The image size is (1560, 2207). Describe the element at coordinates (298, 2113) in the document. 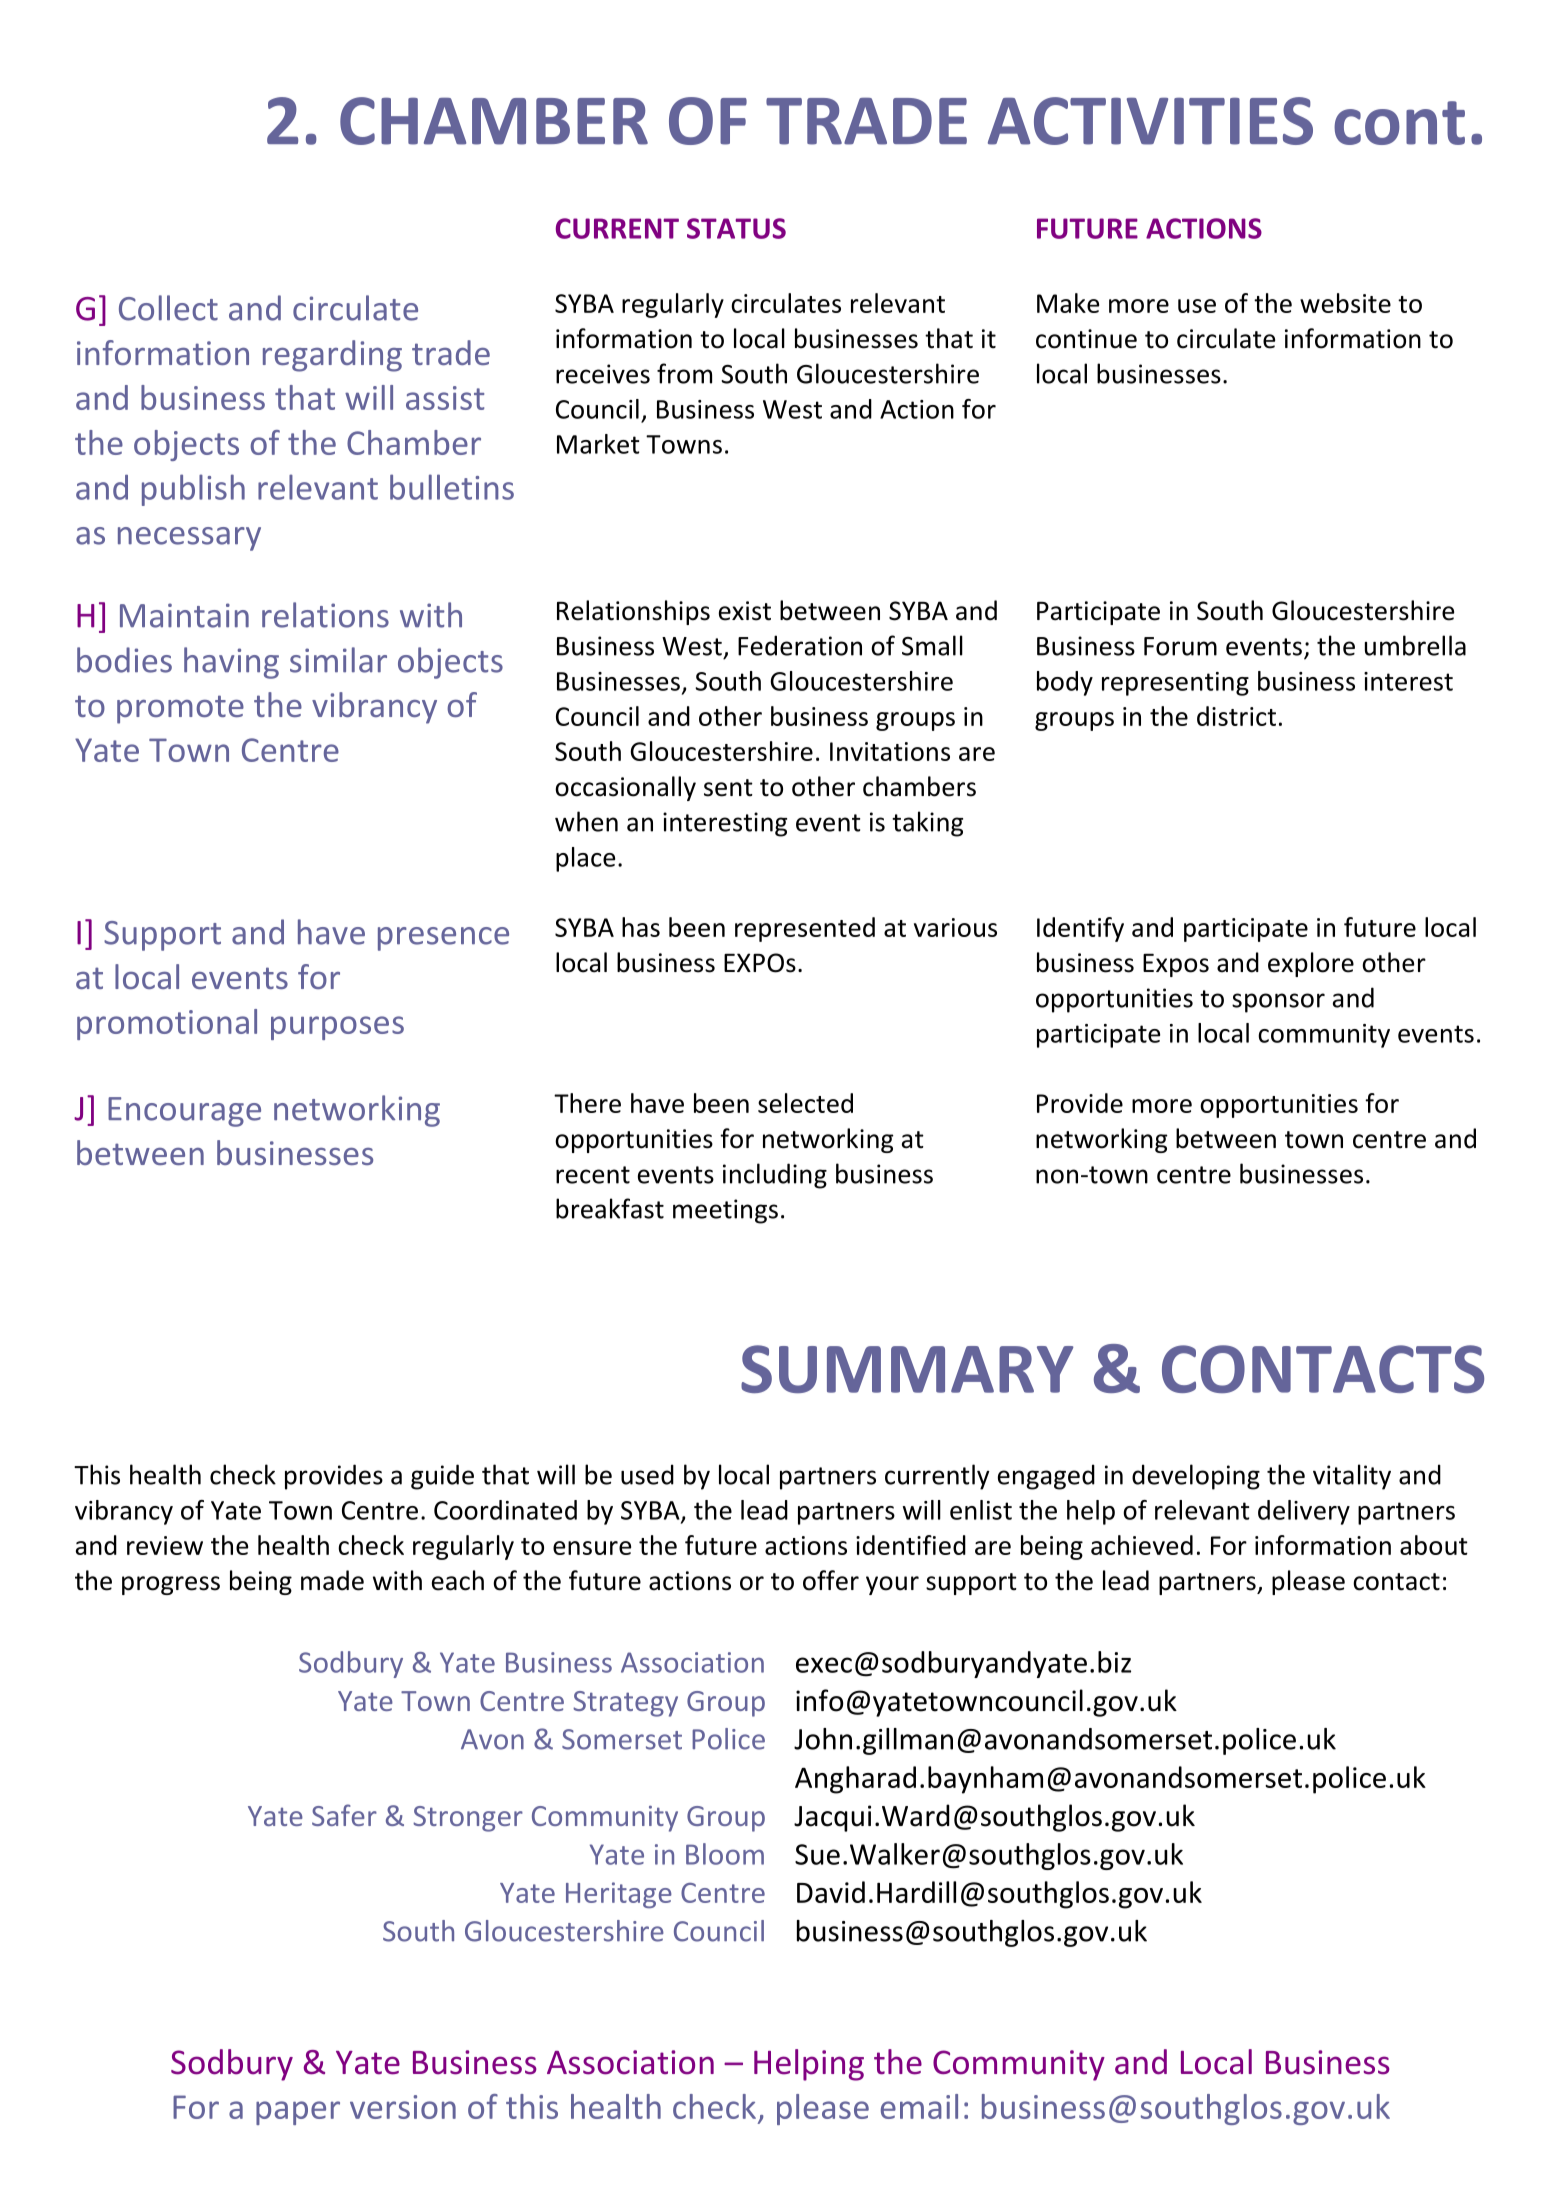

I see `paper` at that location.
